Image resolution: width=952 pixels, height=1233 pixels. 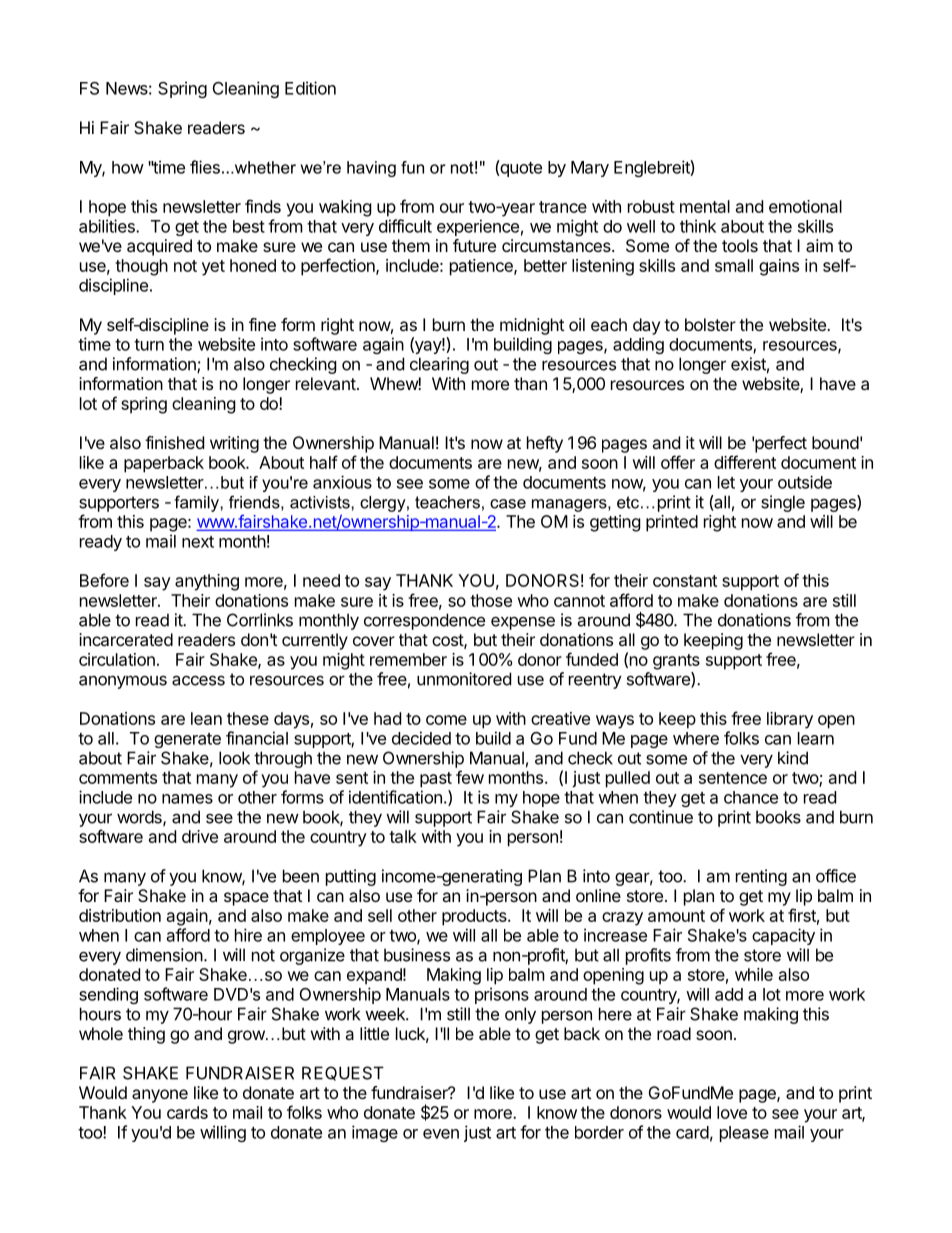 I want to click on anyone, so click(x=160, y=1096).
